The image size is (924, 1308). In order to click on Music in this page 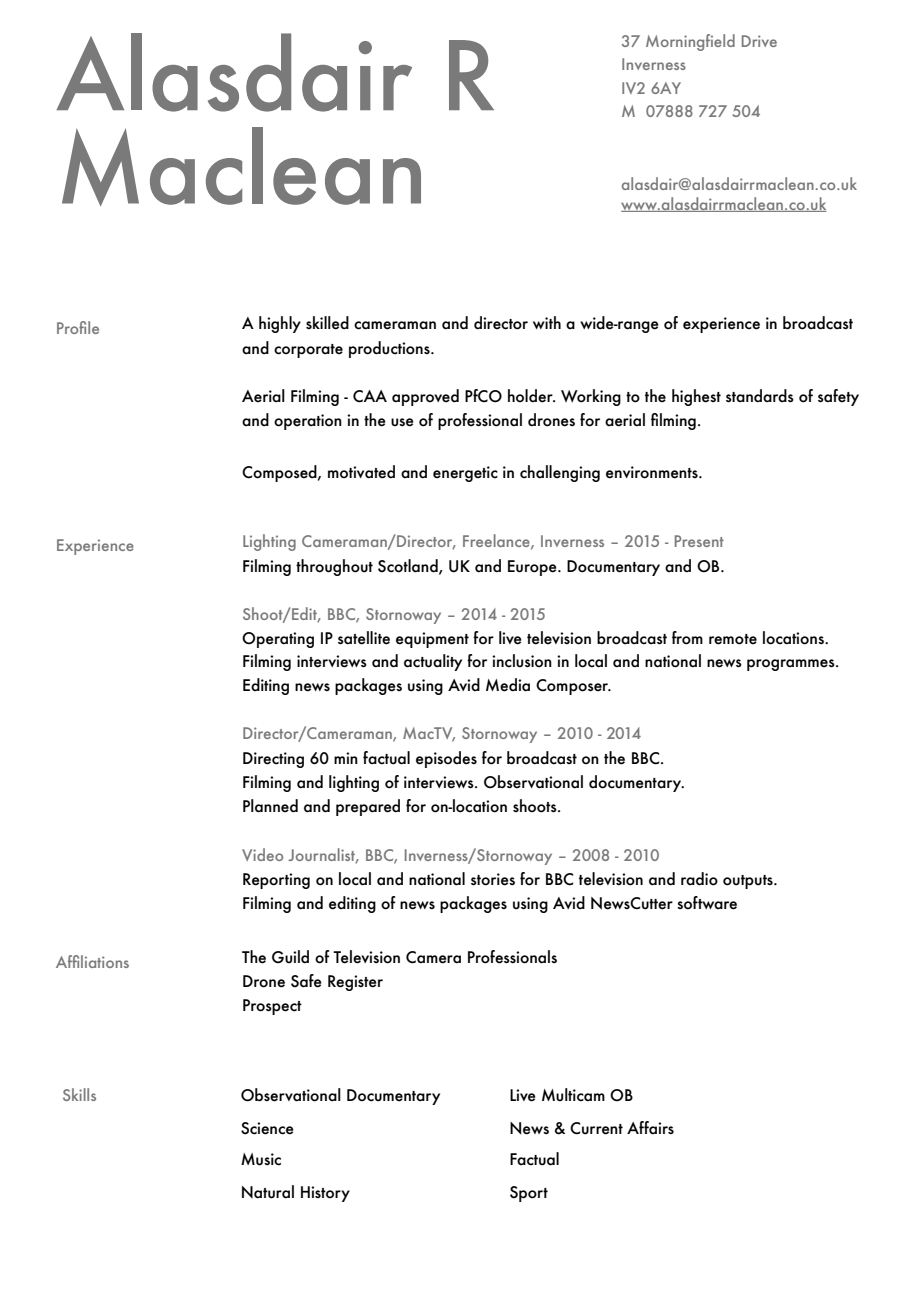, I will do `click(261, 1159)`.
